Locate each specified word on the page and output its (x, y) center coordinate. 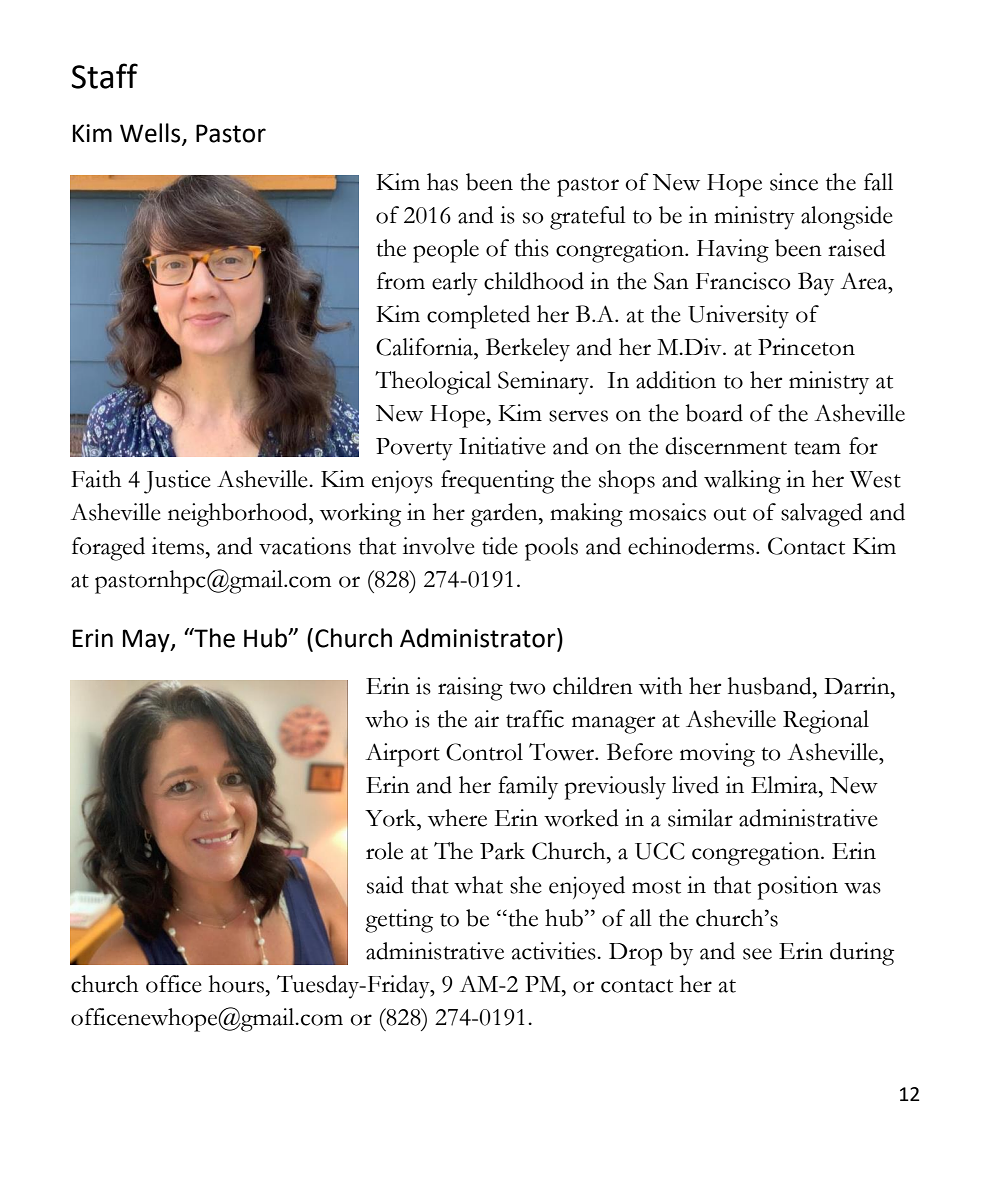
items (178, 546)
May (147, 640)
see (757, 954)
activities (555, 951)
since (794, 182)
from (401, 281)
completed (478, 317)
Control (484, 752)
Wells (151, 133)
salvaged (822, 515)
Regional (826, 722)
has (442, 182)
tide (500, 546)
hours (236, 984)
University (738, 317)
